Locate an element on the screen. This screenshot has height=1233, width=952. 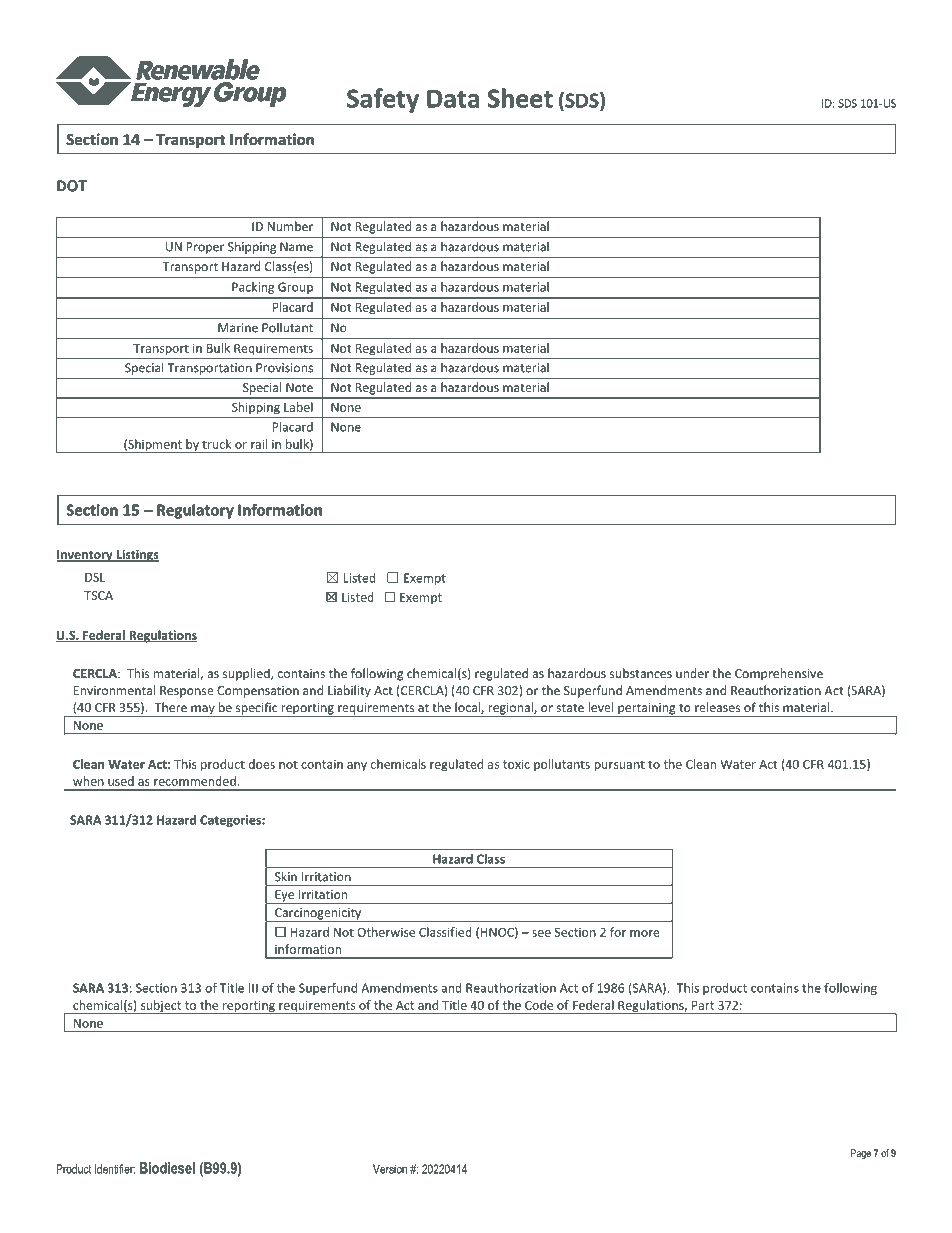
Label is located at coordinates (298, 407).
